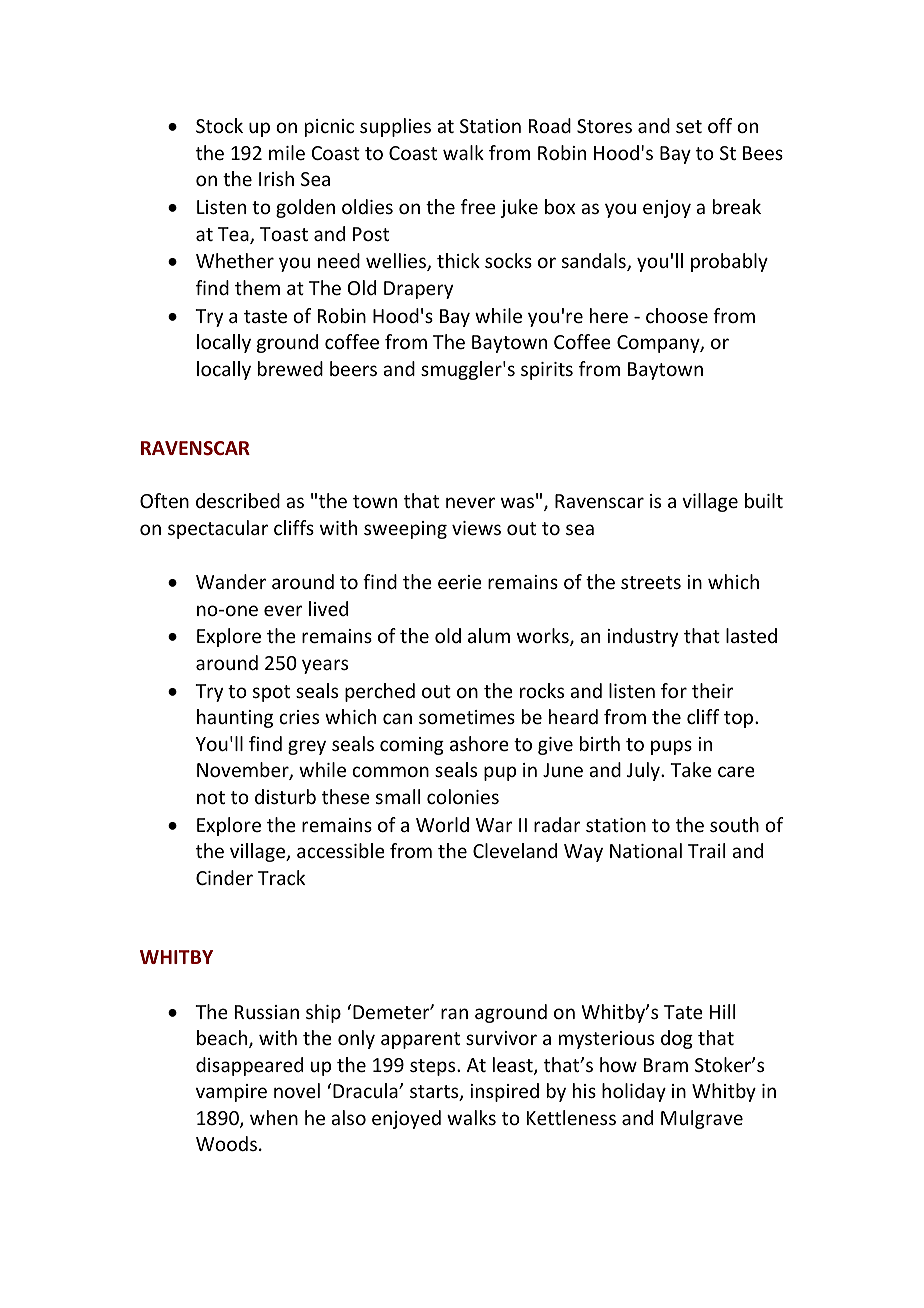 This document has width=924, height=1308. What do you see at coordinates (642, 637) in the document?
I see `industry` at bounding box center [642, 637].
